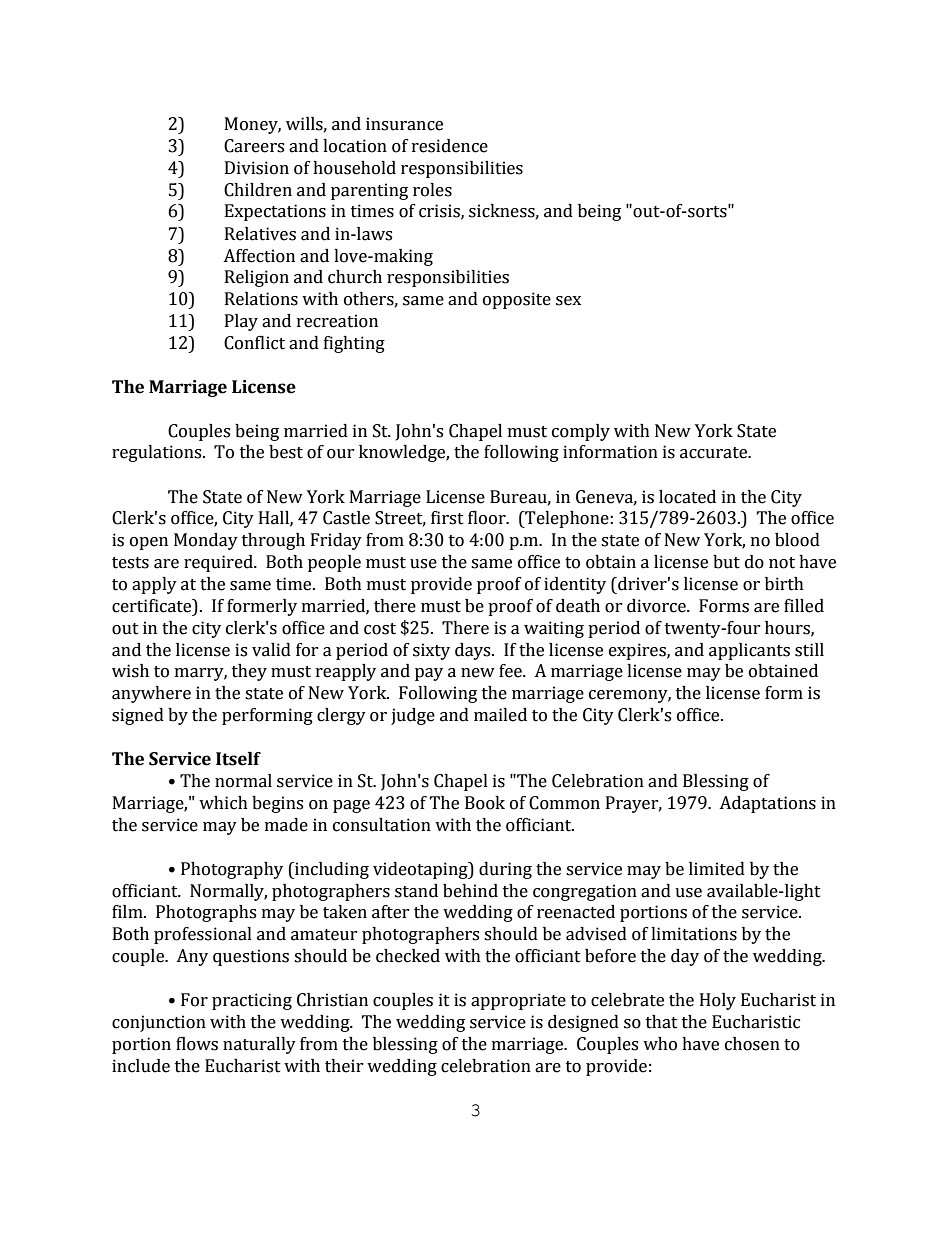 The width and height of the image is (952, 1233). What do you see at coordinates (474, 651) in the image?
I see `days` at bounding box center [474, 651].
